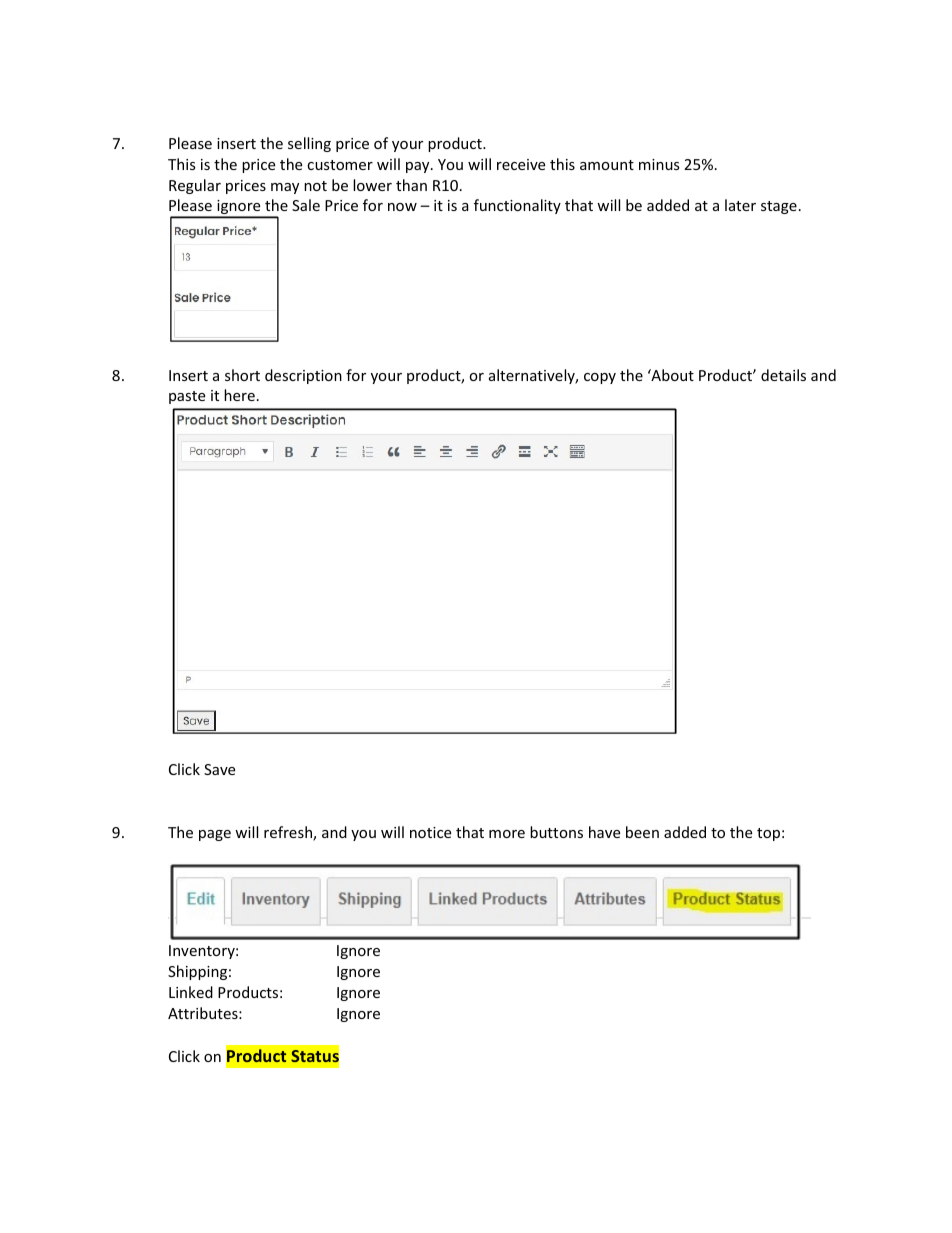 Image resolution: width=952 pixels, height=1233 pixels. I want to click on receive, so click(521, 164).
